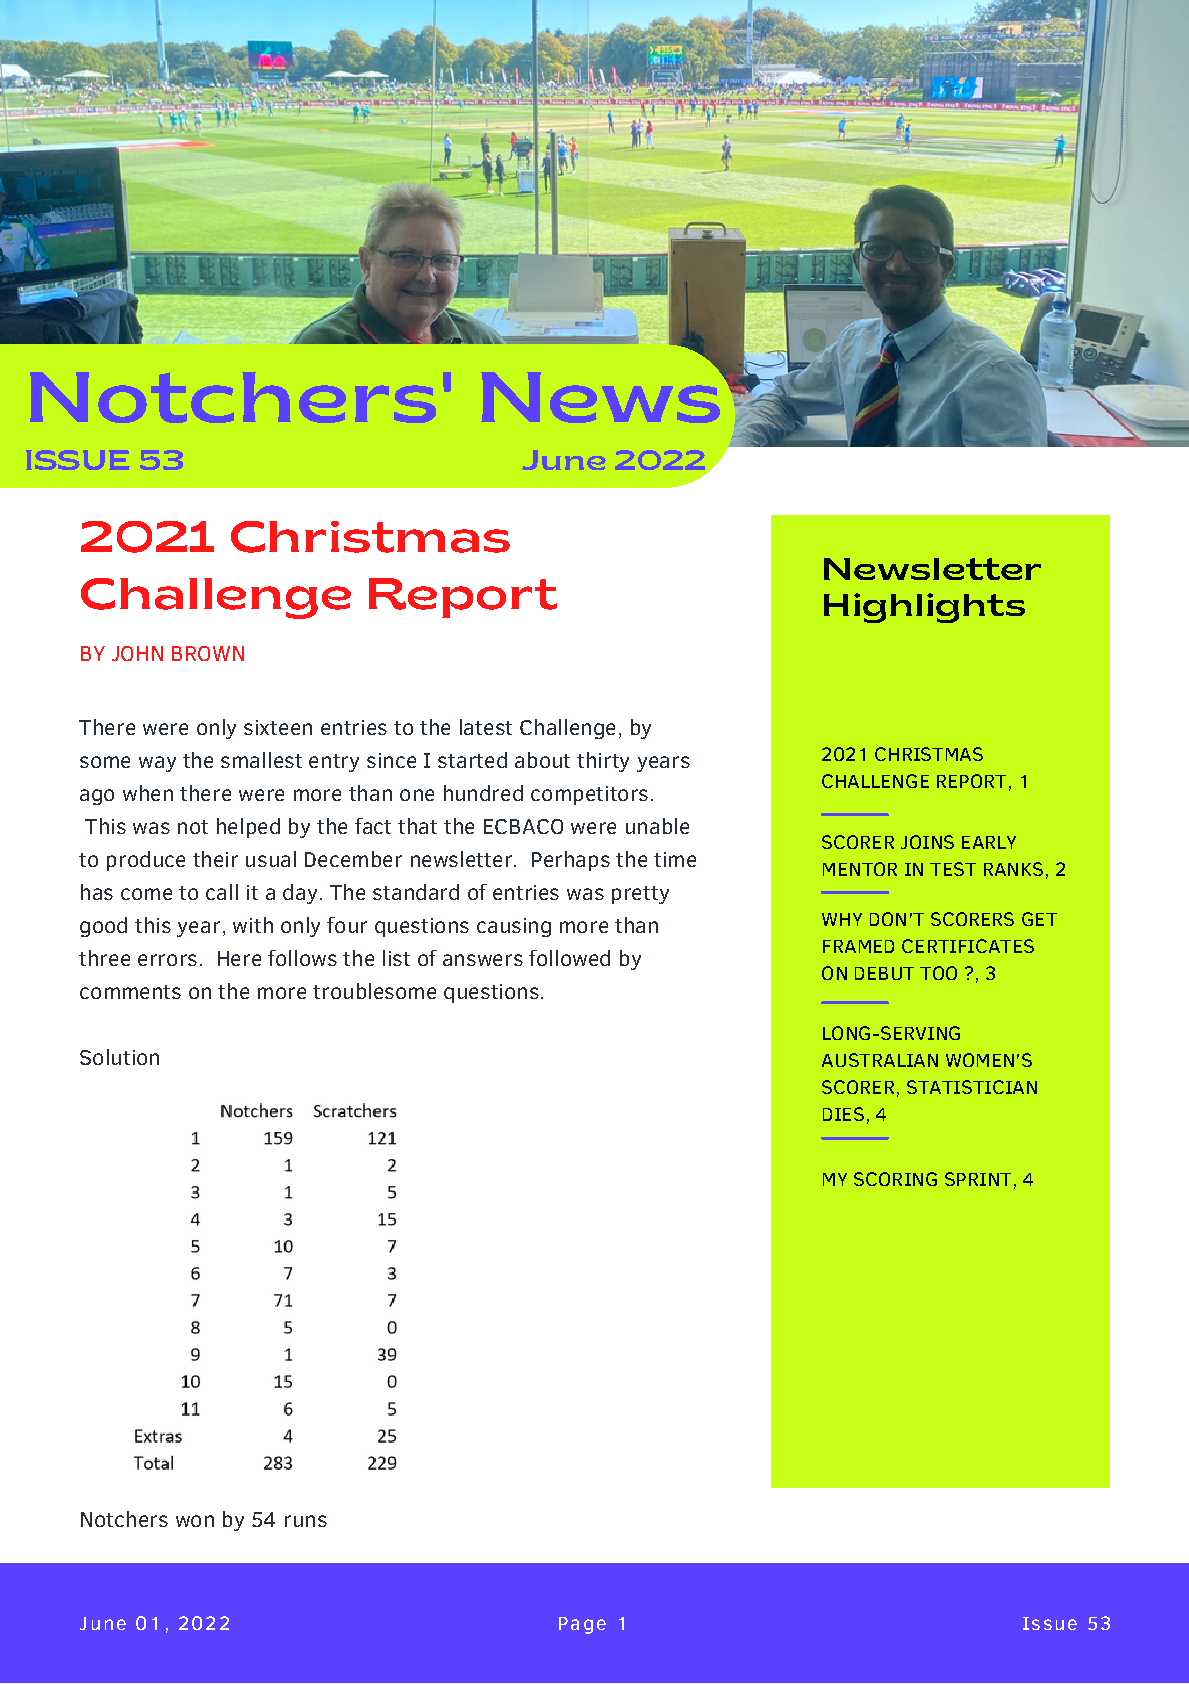  Describe the element at coordinates (924, 608) in the document. I see `Highlights` at that location.
